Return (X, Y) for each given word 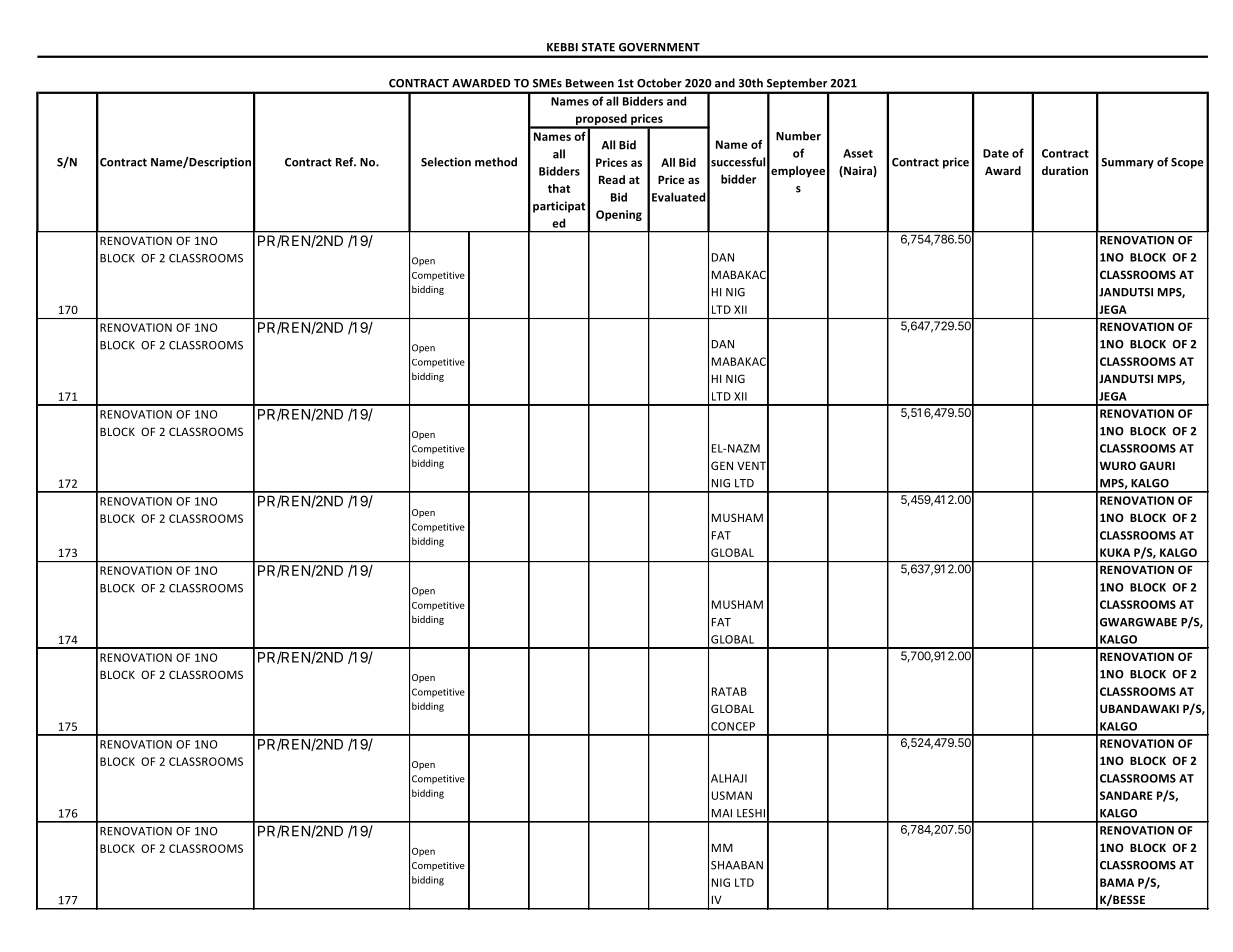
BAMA (1117, 882)
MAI (722, 813)
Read (612, 179)
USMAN (732, 795)
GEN (722, 465)
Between (590, 83)
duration (1065, 170)
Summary (1127, 163)
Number (798, 136)
